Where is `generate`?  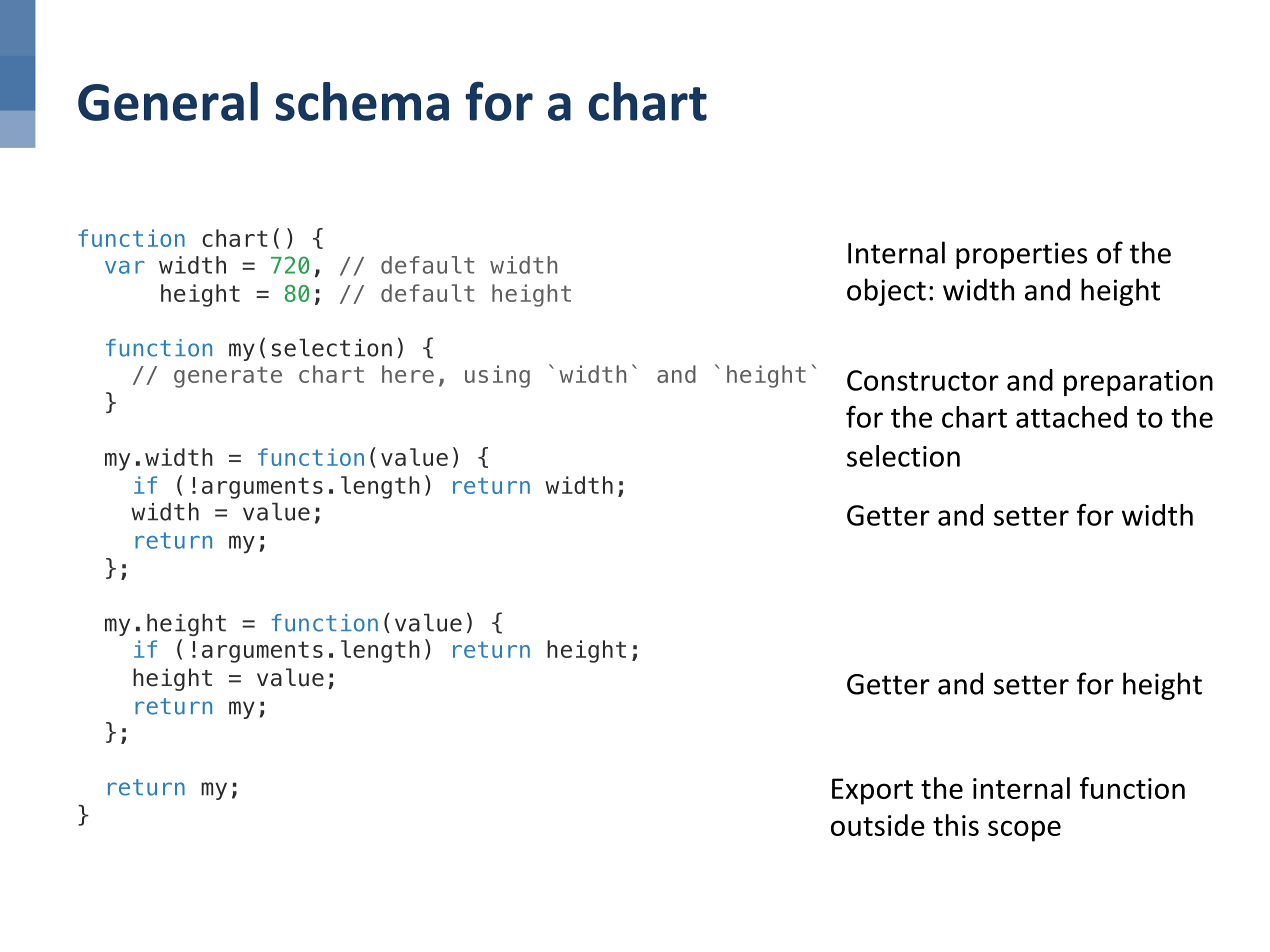 generate is located at coordinates (228, 377).
